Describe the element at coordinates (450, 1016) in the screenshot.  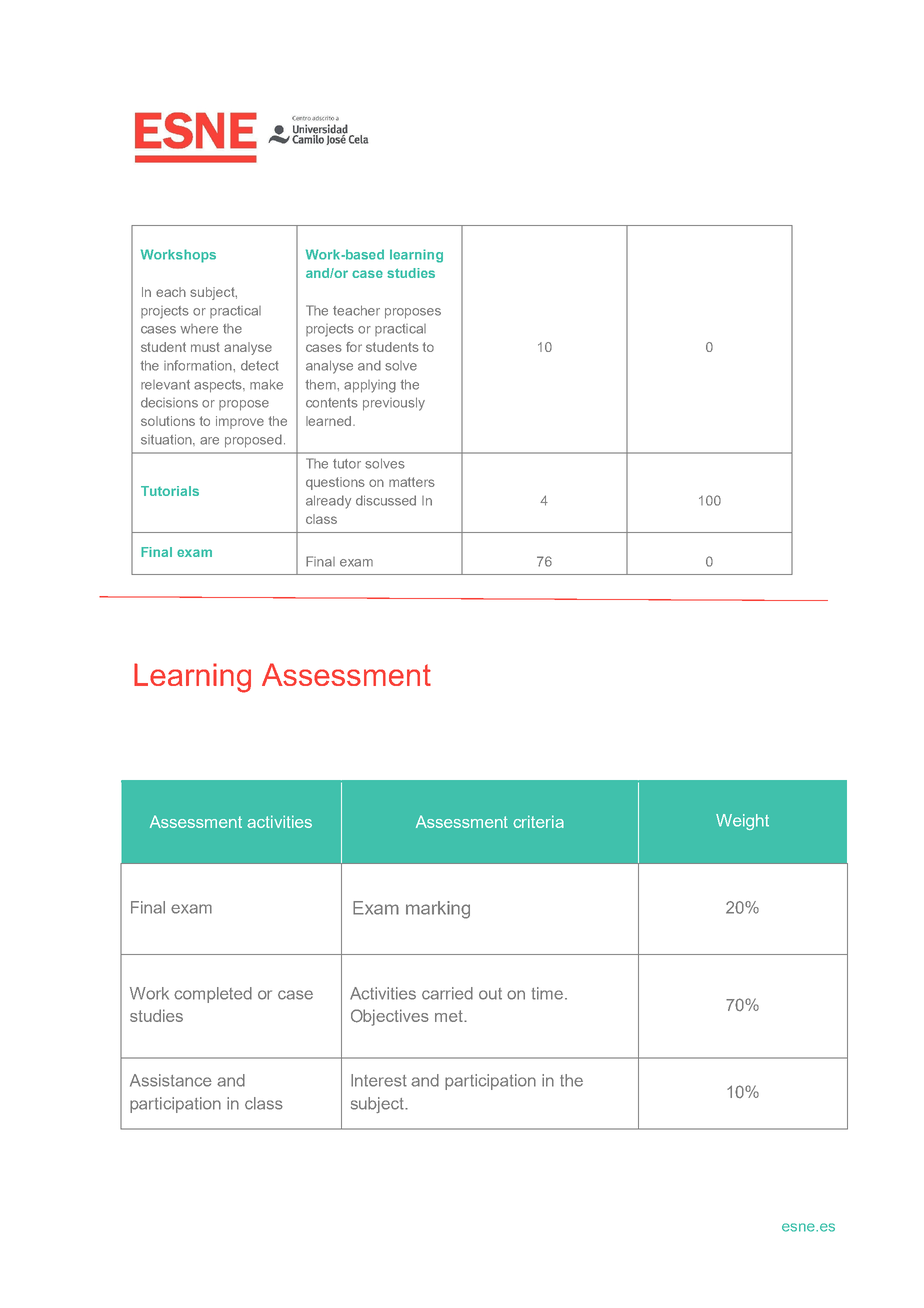
I see `met` at that location.
